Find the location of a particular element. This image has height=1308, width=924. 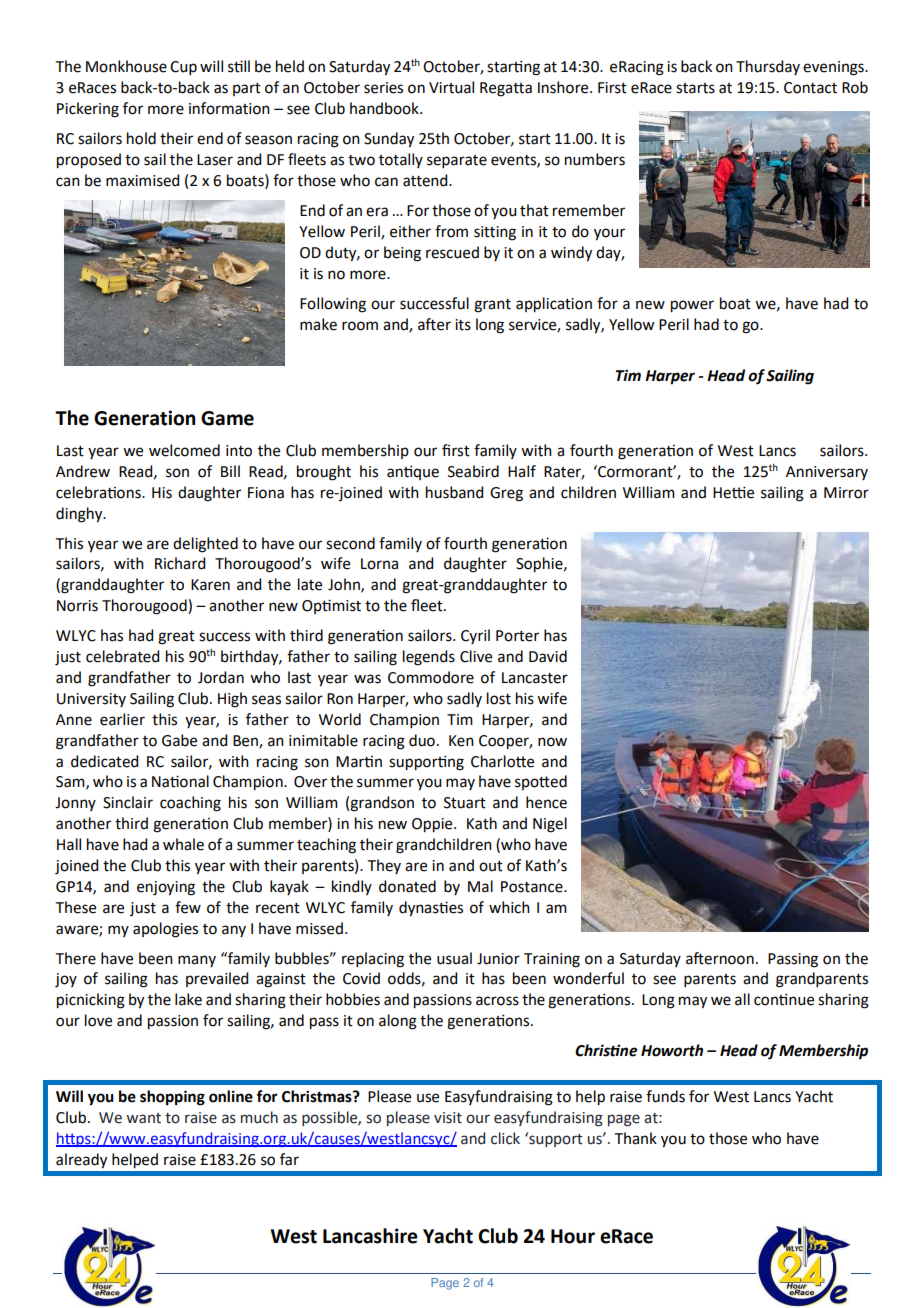

power is located at coordinates (692, 306).
